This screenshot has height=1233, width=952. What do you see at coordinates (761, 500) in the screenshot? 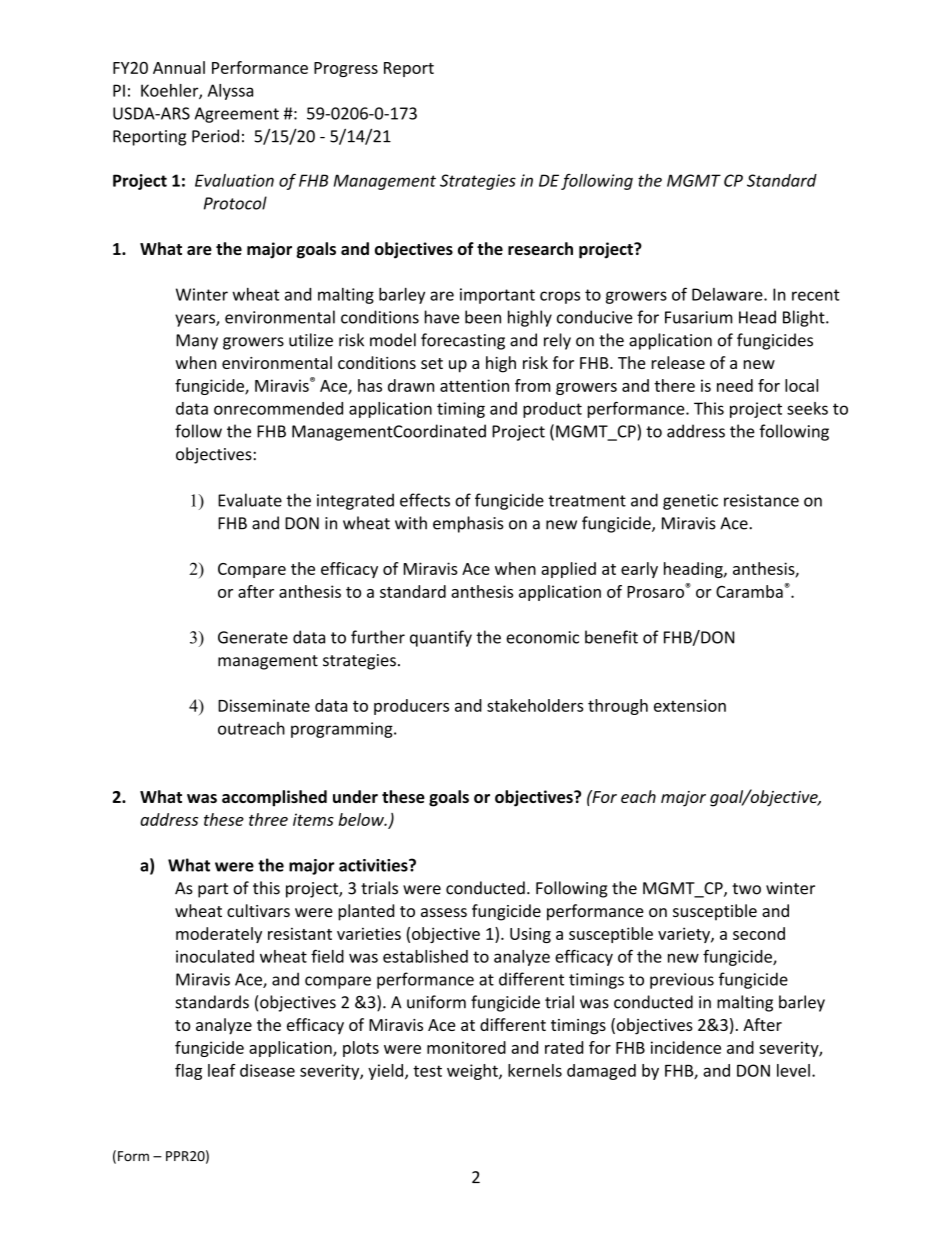
I see `resistance` at bounding box center [761, 500].
